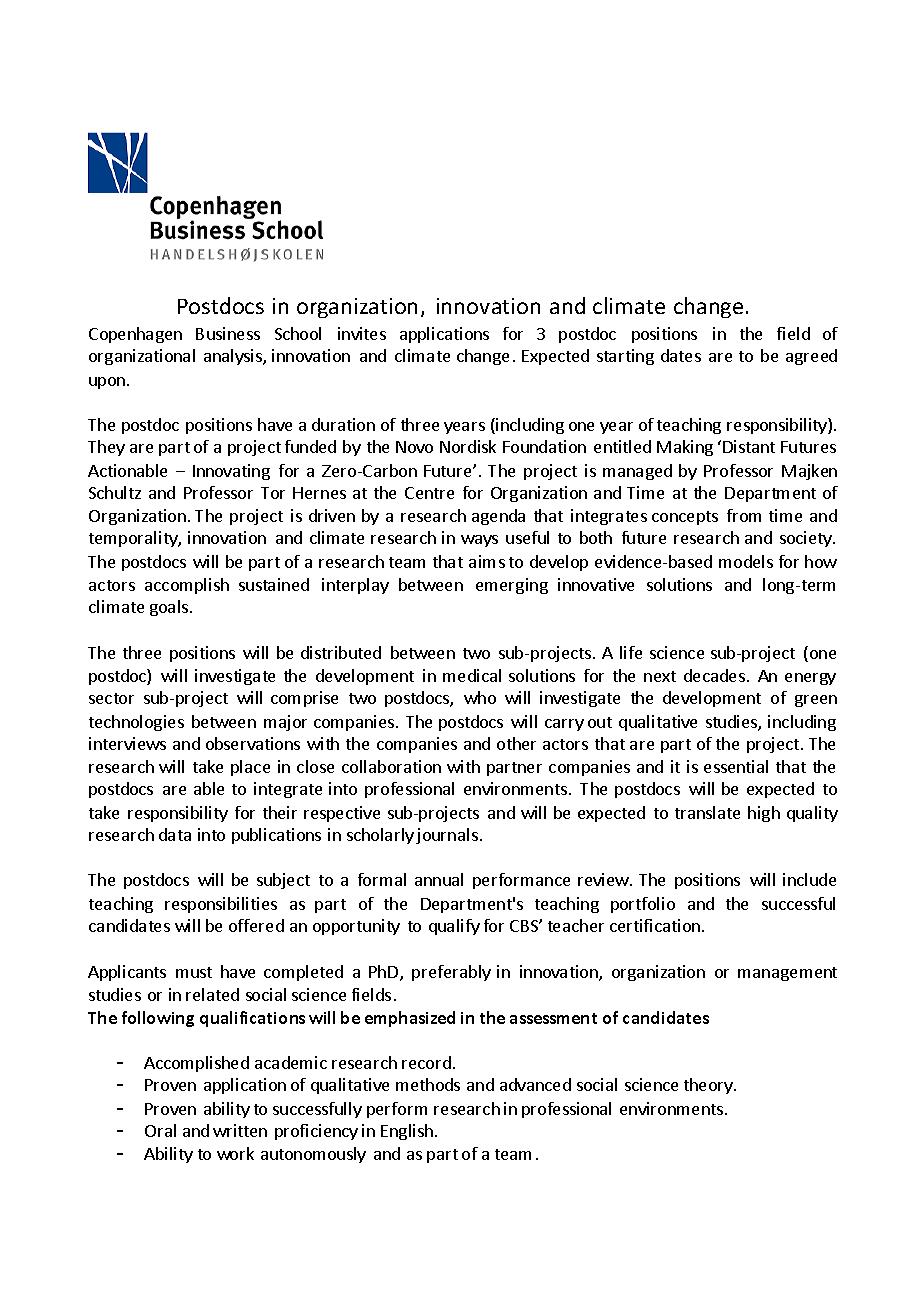 Image resolution: width=924 pixels, height=1309 pixels. I want to click on other, so click(516, 743).
